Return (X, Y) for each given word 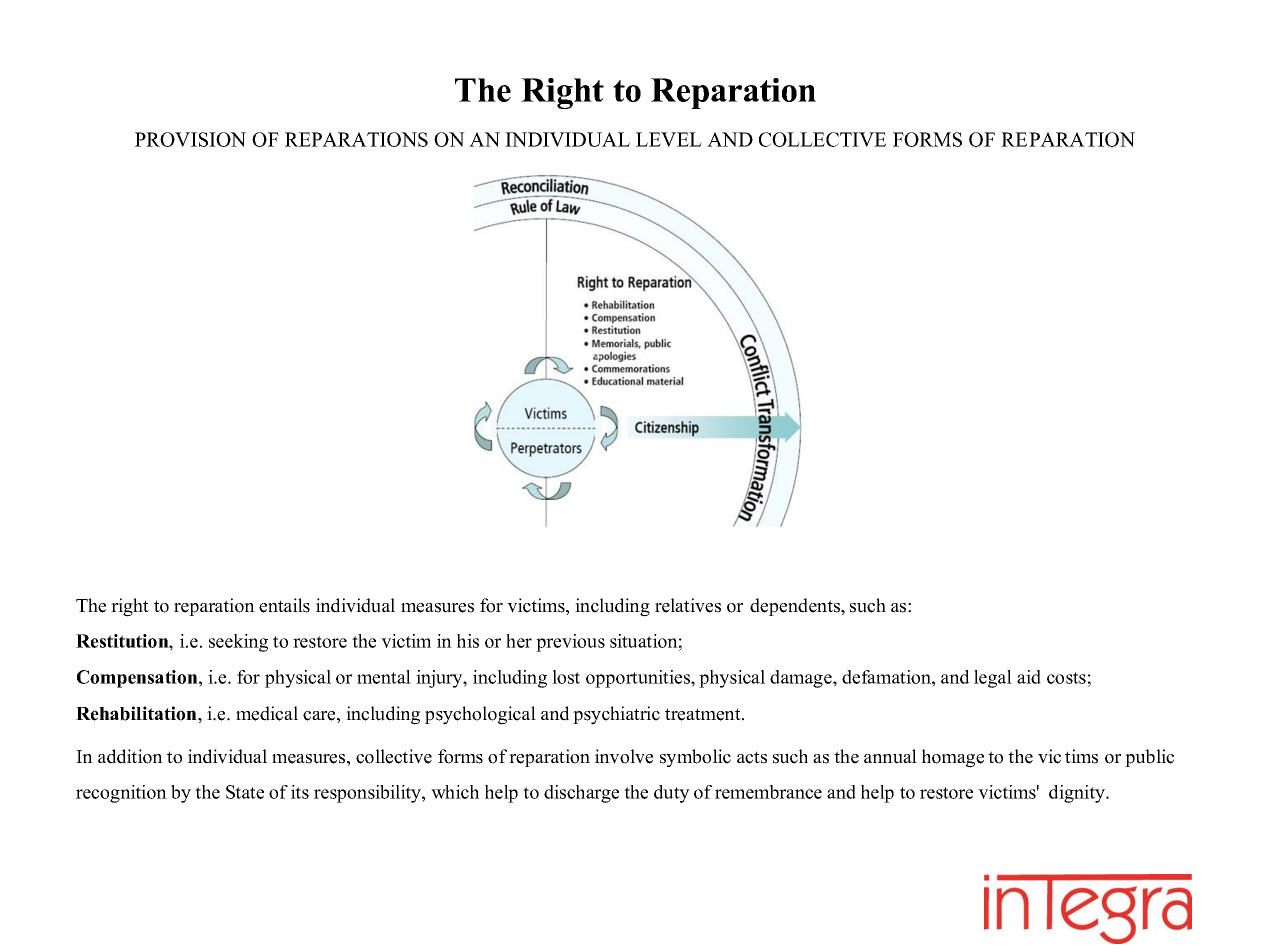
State (245, 792)
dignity (1078, 794)
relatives (688, 605)
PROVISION (190, 139)
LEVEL (669, 139)
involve (624, 756)
